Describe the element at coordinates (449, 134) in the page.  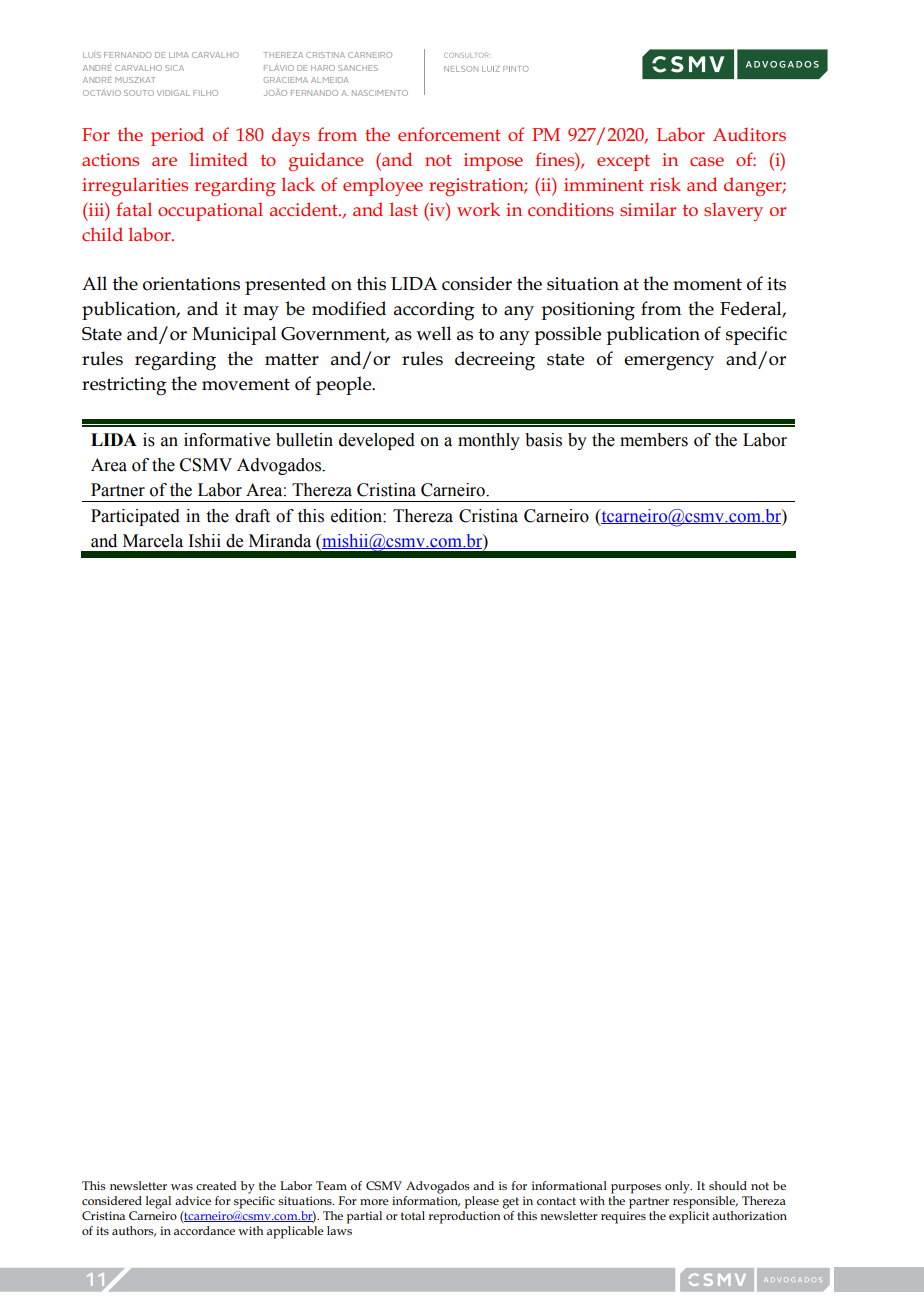
I see `enforcement` at that location.
